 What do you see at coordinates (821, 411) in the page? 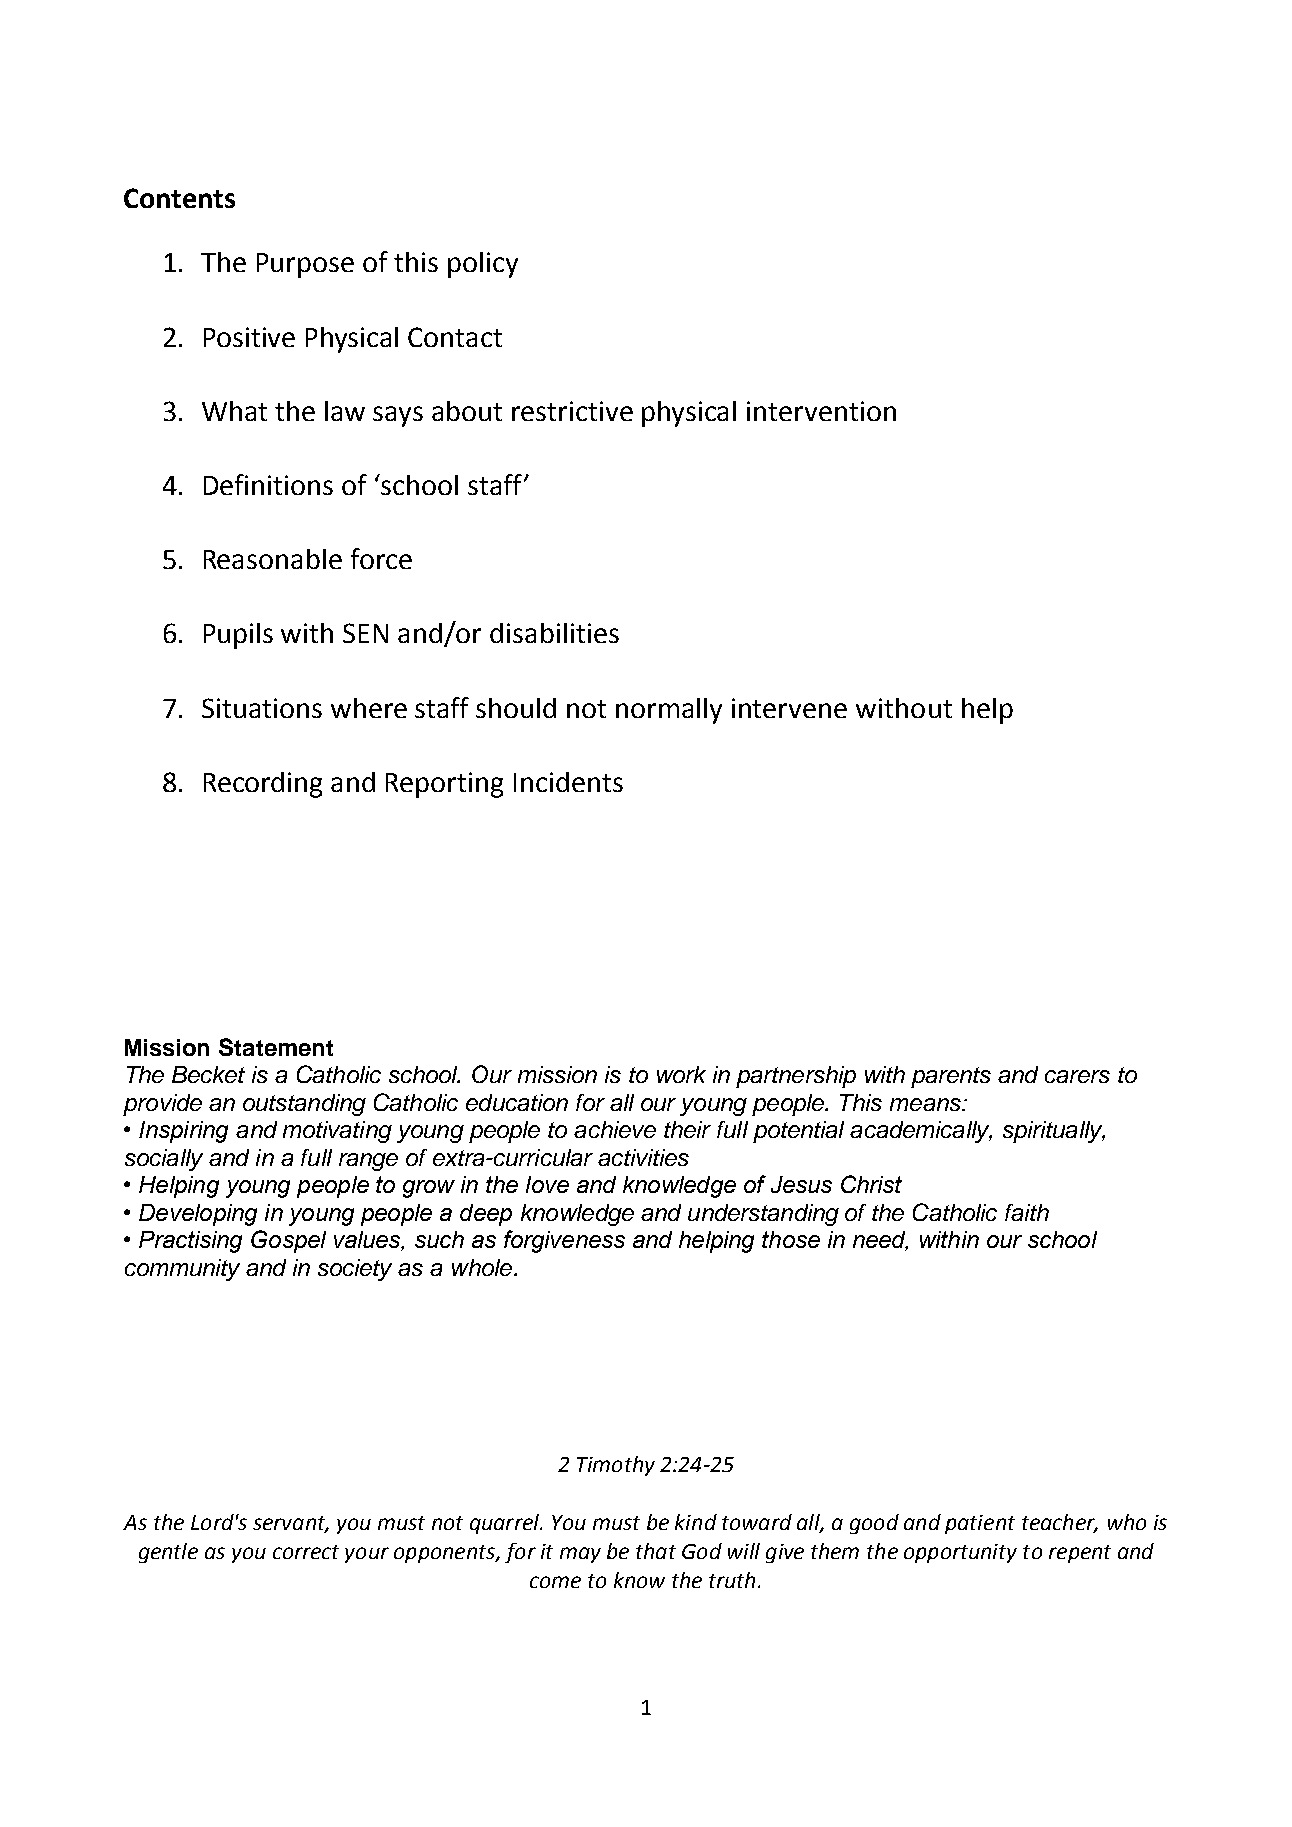
I see `intervention` at bounding box center [821, 411].
